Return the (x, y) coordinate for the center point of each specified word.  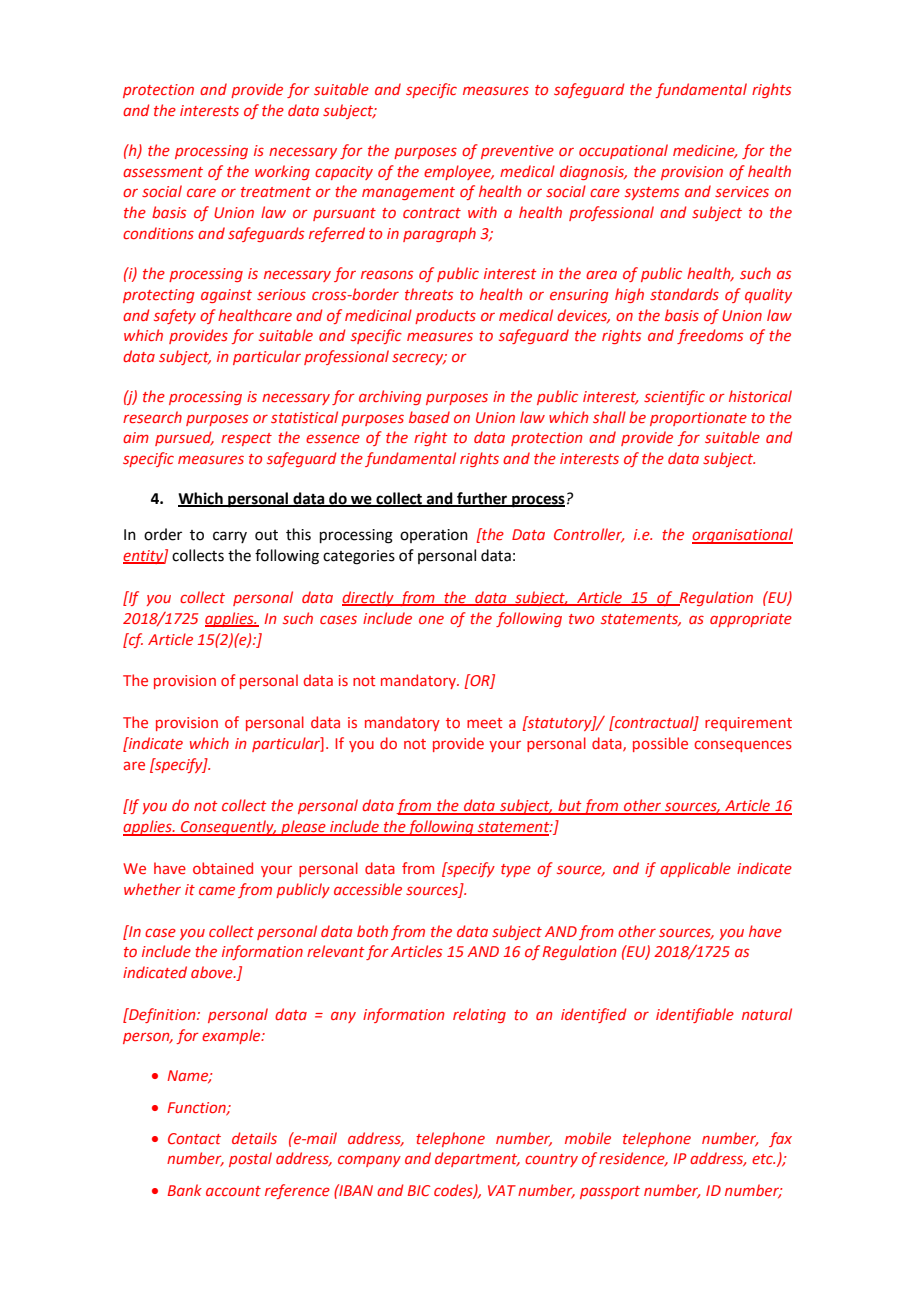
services (742, 191)
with (482, 212)
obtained (223, 868)
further (482, 499)
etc (763, 1159)
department (477, 1159)
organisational (742, 536)
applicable (695, 869)
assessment (163, 172)
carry (230, 537)
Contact (194, 1138)
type (516, 870)
